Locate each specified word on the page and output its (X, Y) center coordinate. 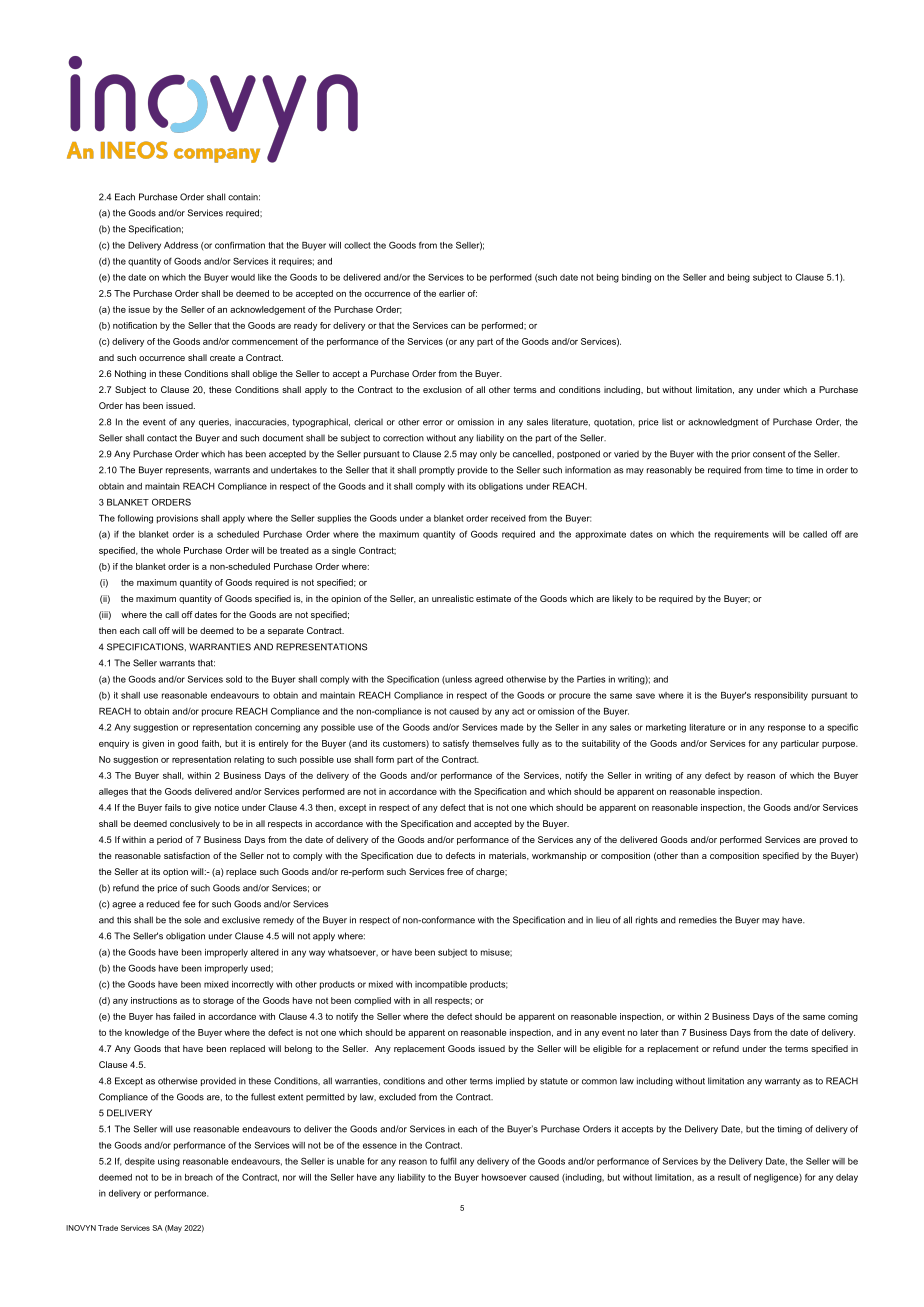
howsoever (504, 1177)
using (169, 1162)
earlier (452, 293)
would (243, 277)
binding (636, 278)
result (729, 1177)
